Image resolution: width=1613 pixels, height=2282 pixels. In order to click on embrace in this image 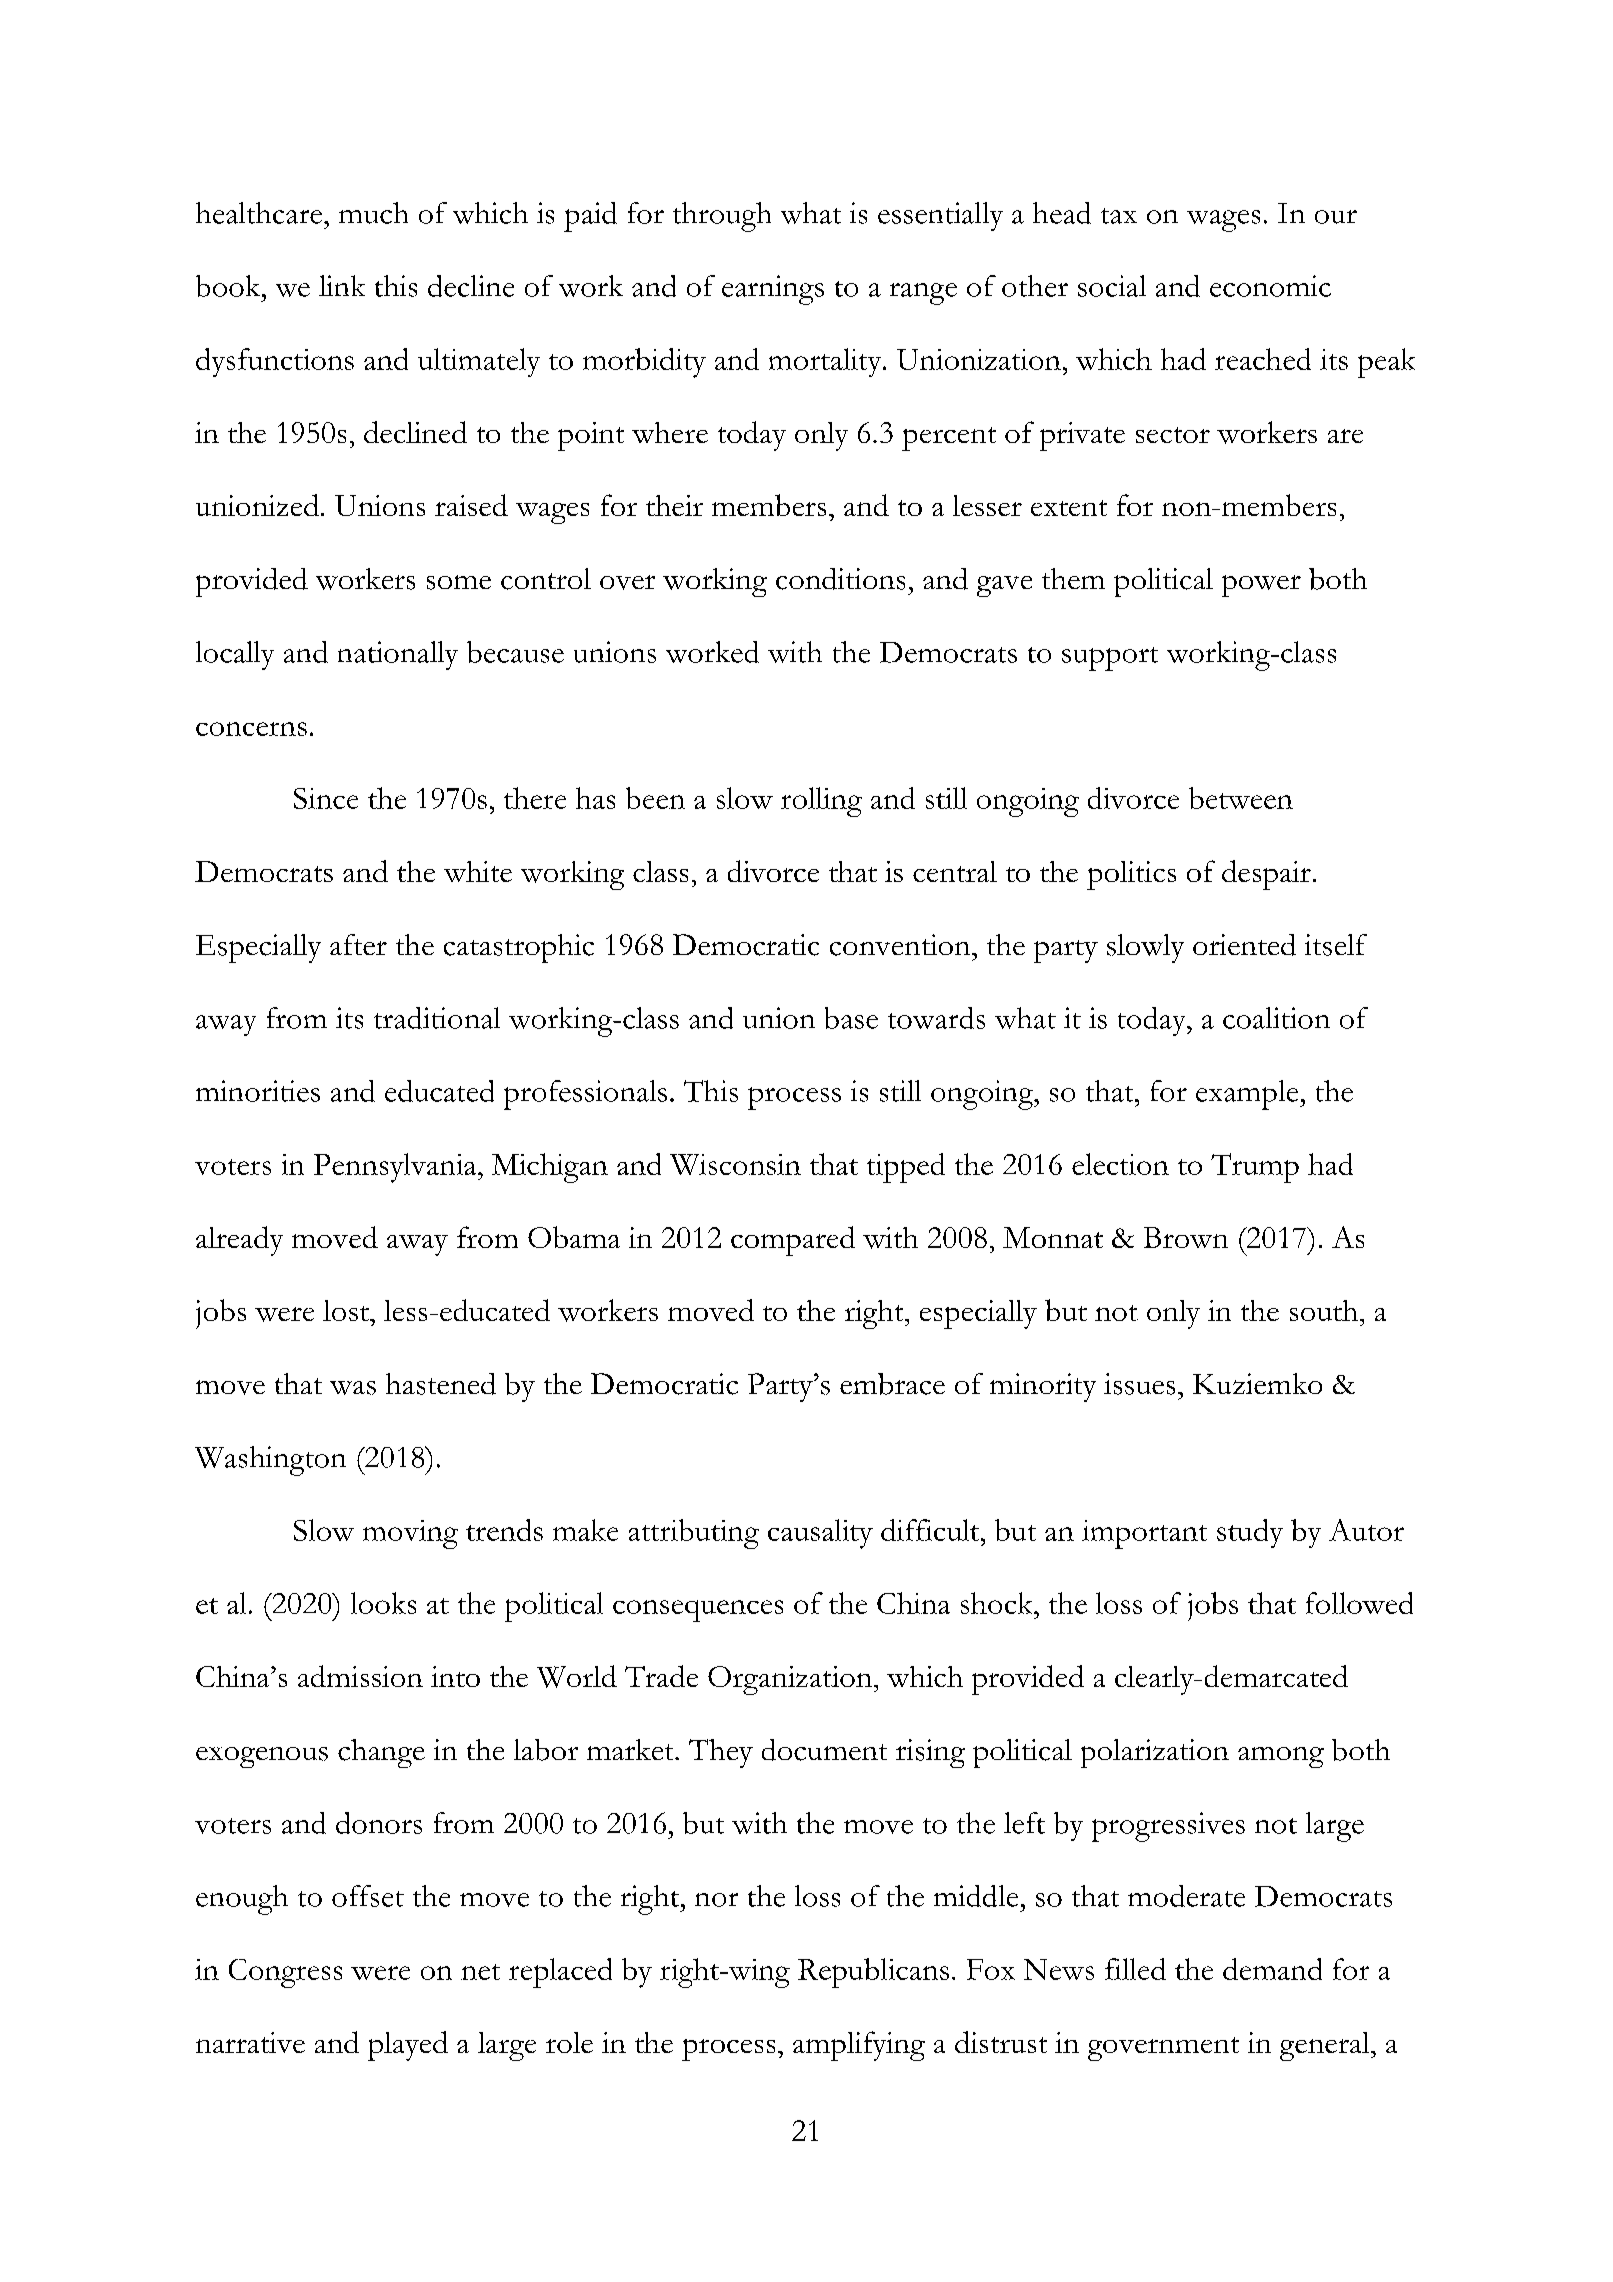, I will do `click(892, 1384)`.
